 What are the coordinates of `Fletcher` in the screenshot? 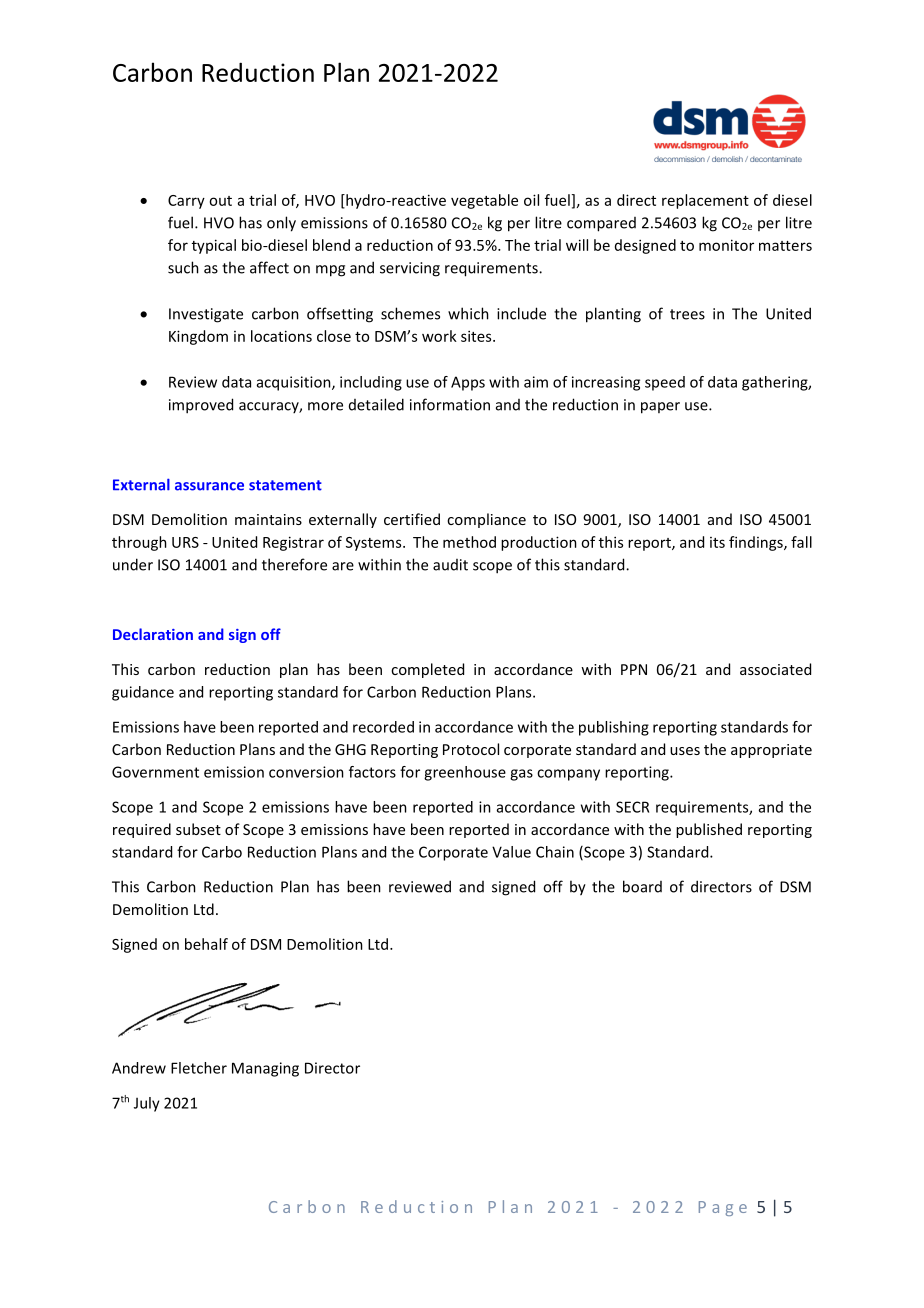 It's located at (199, 1068).
